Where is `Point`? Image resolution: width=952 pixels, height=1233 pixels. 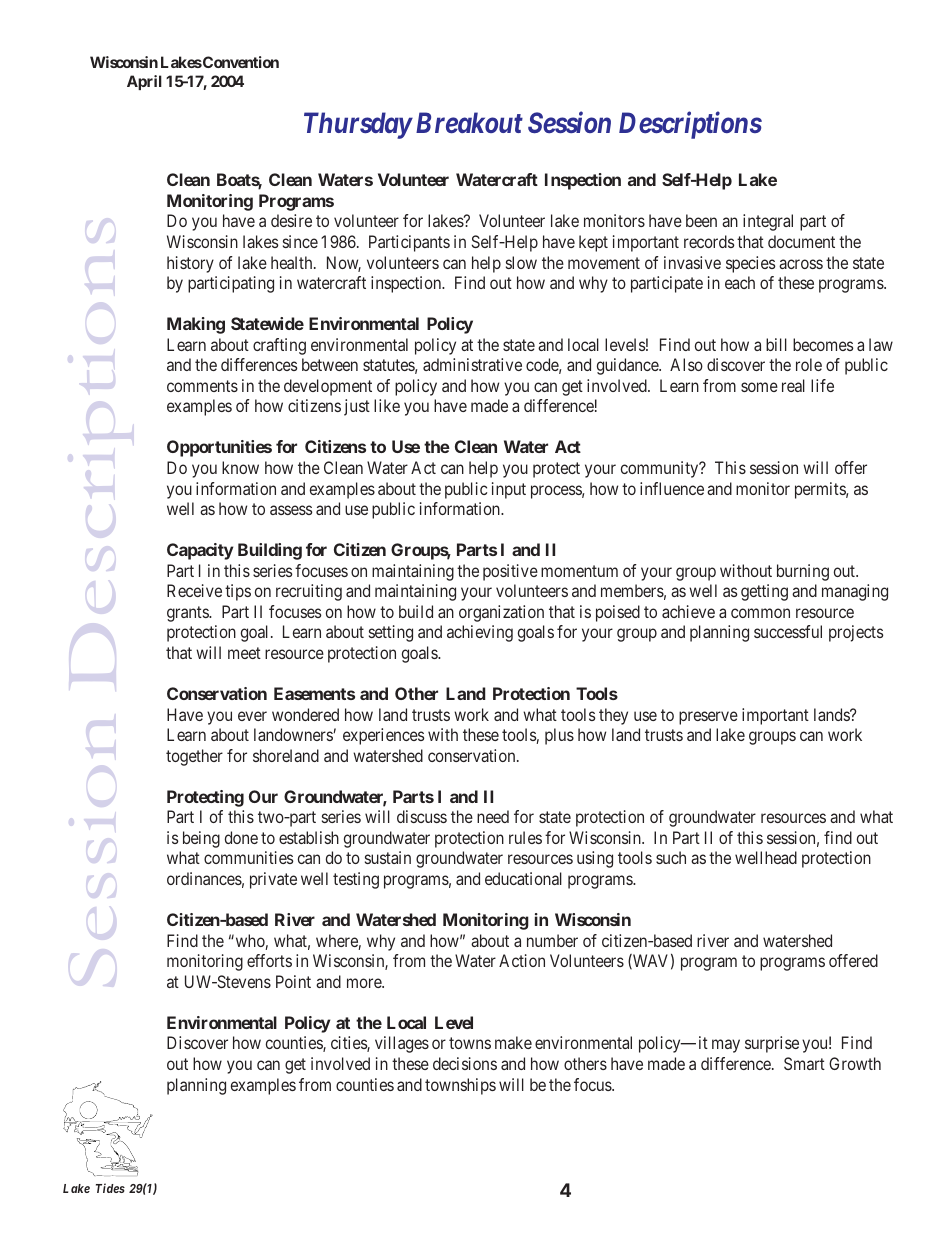
Point is located at coordinates (293, 981).
